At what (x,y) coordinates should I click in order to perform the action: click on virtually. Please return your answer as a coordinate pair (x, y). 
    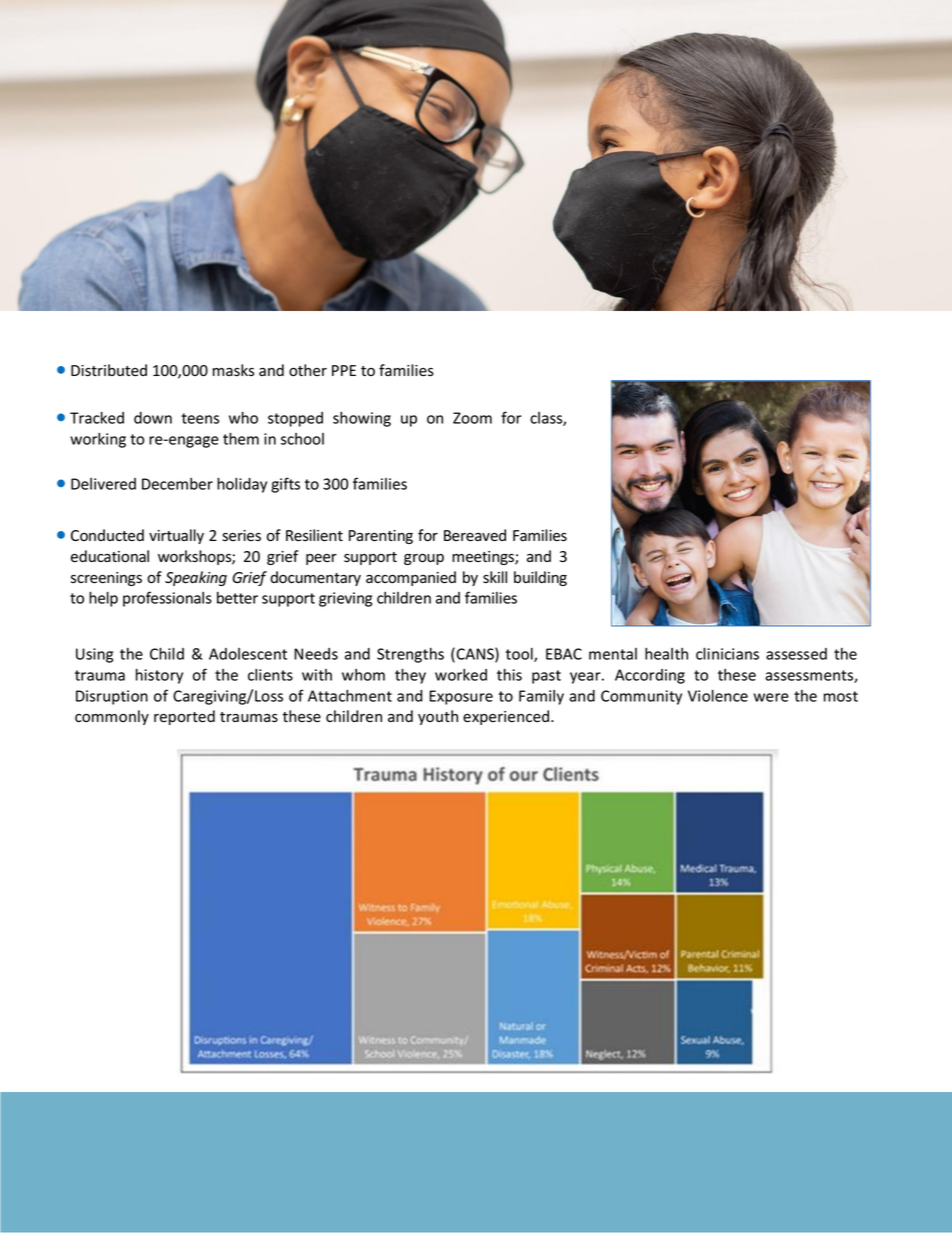
    Looking at the image, I should click on (176, 536).
